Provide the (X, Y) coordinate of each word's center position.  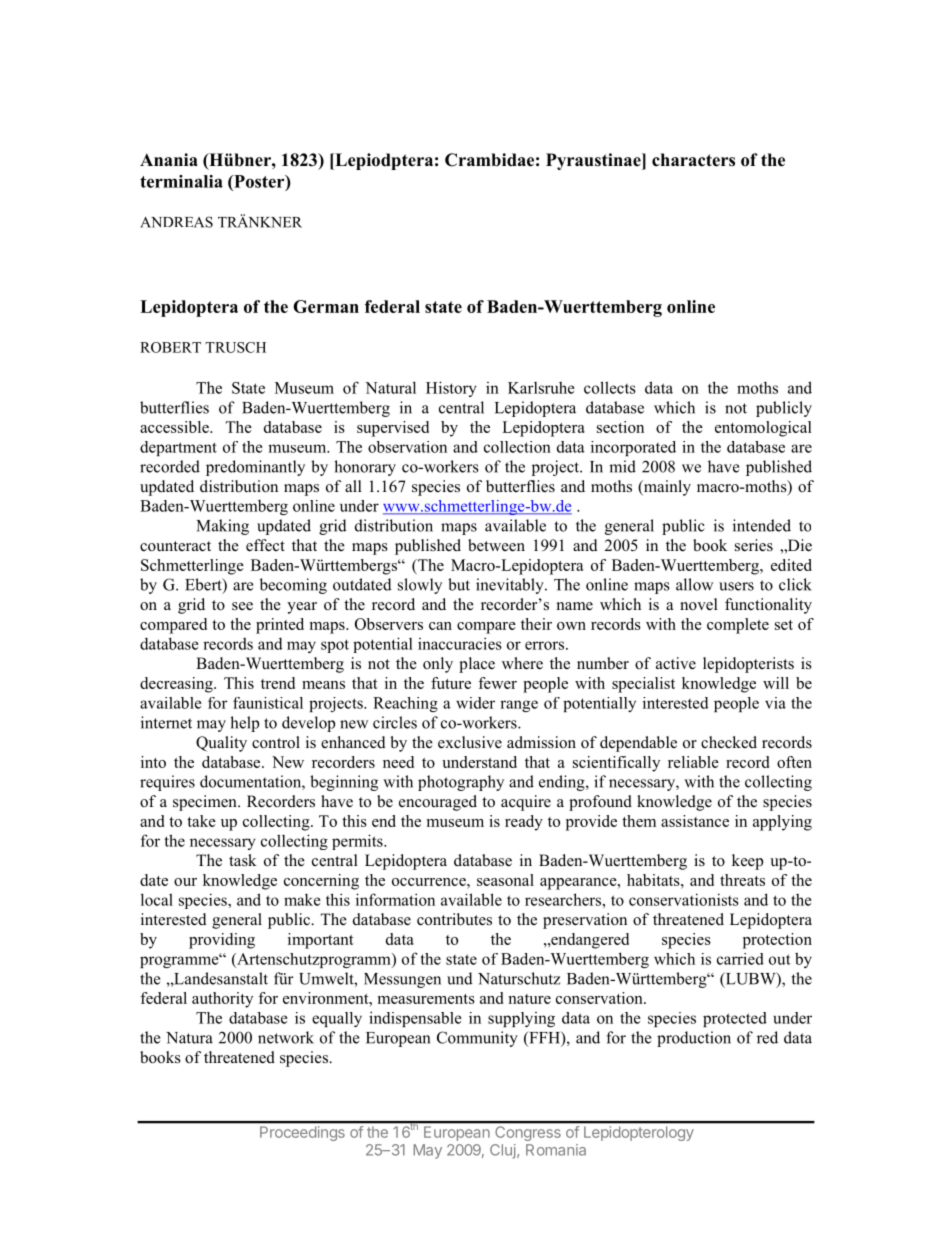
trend (278, 683)
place (477, 665)
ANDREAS (176, 222)
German (326, 306)
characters (693, 160)
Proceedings (302, 1133)
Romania (556, 1150)
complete (738, 626)
